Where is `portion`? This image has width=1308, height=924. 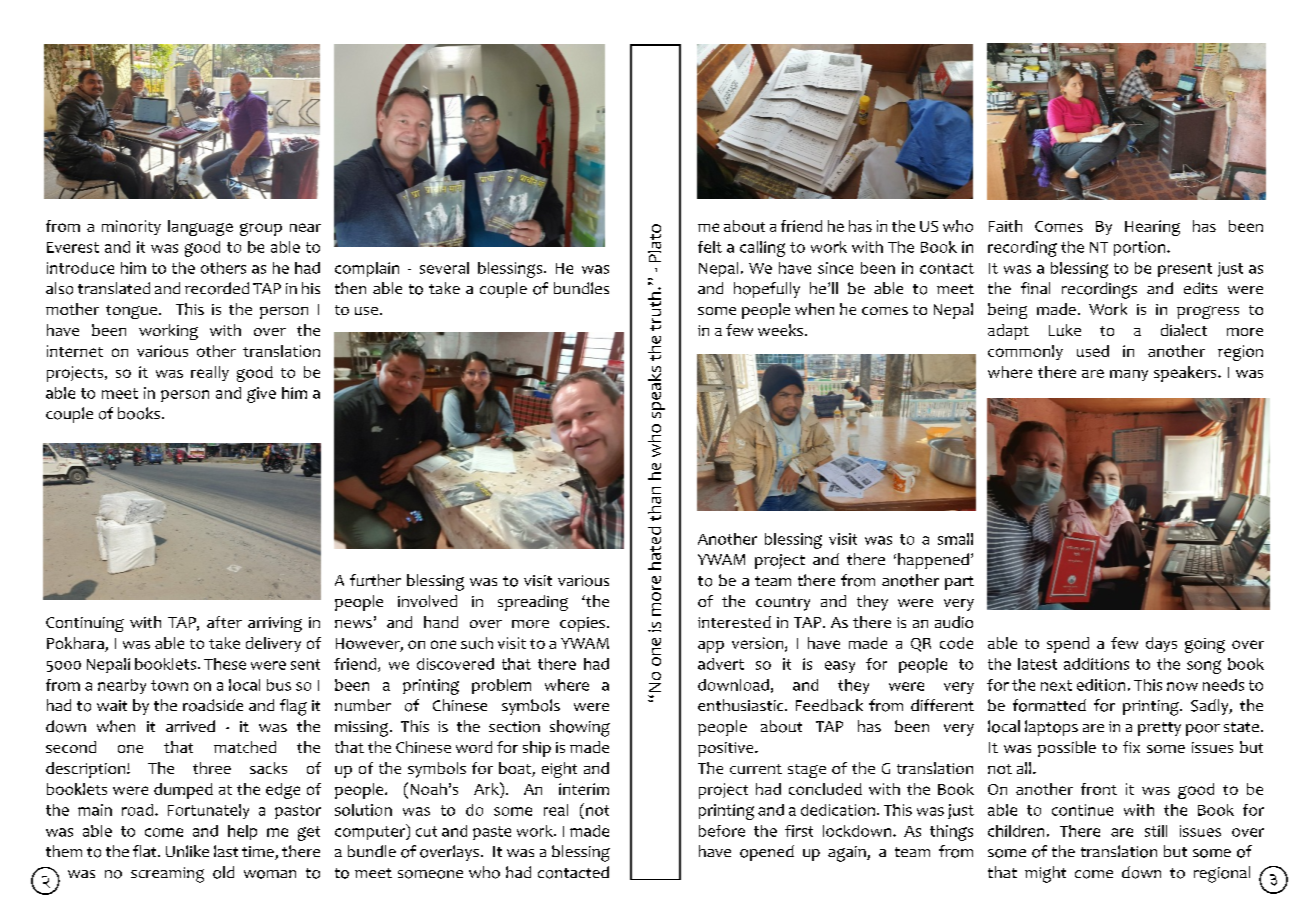 portion is located at coordinates (1141, 248).
